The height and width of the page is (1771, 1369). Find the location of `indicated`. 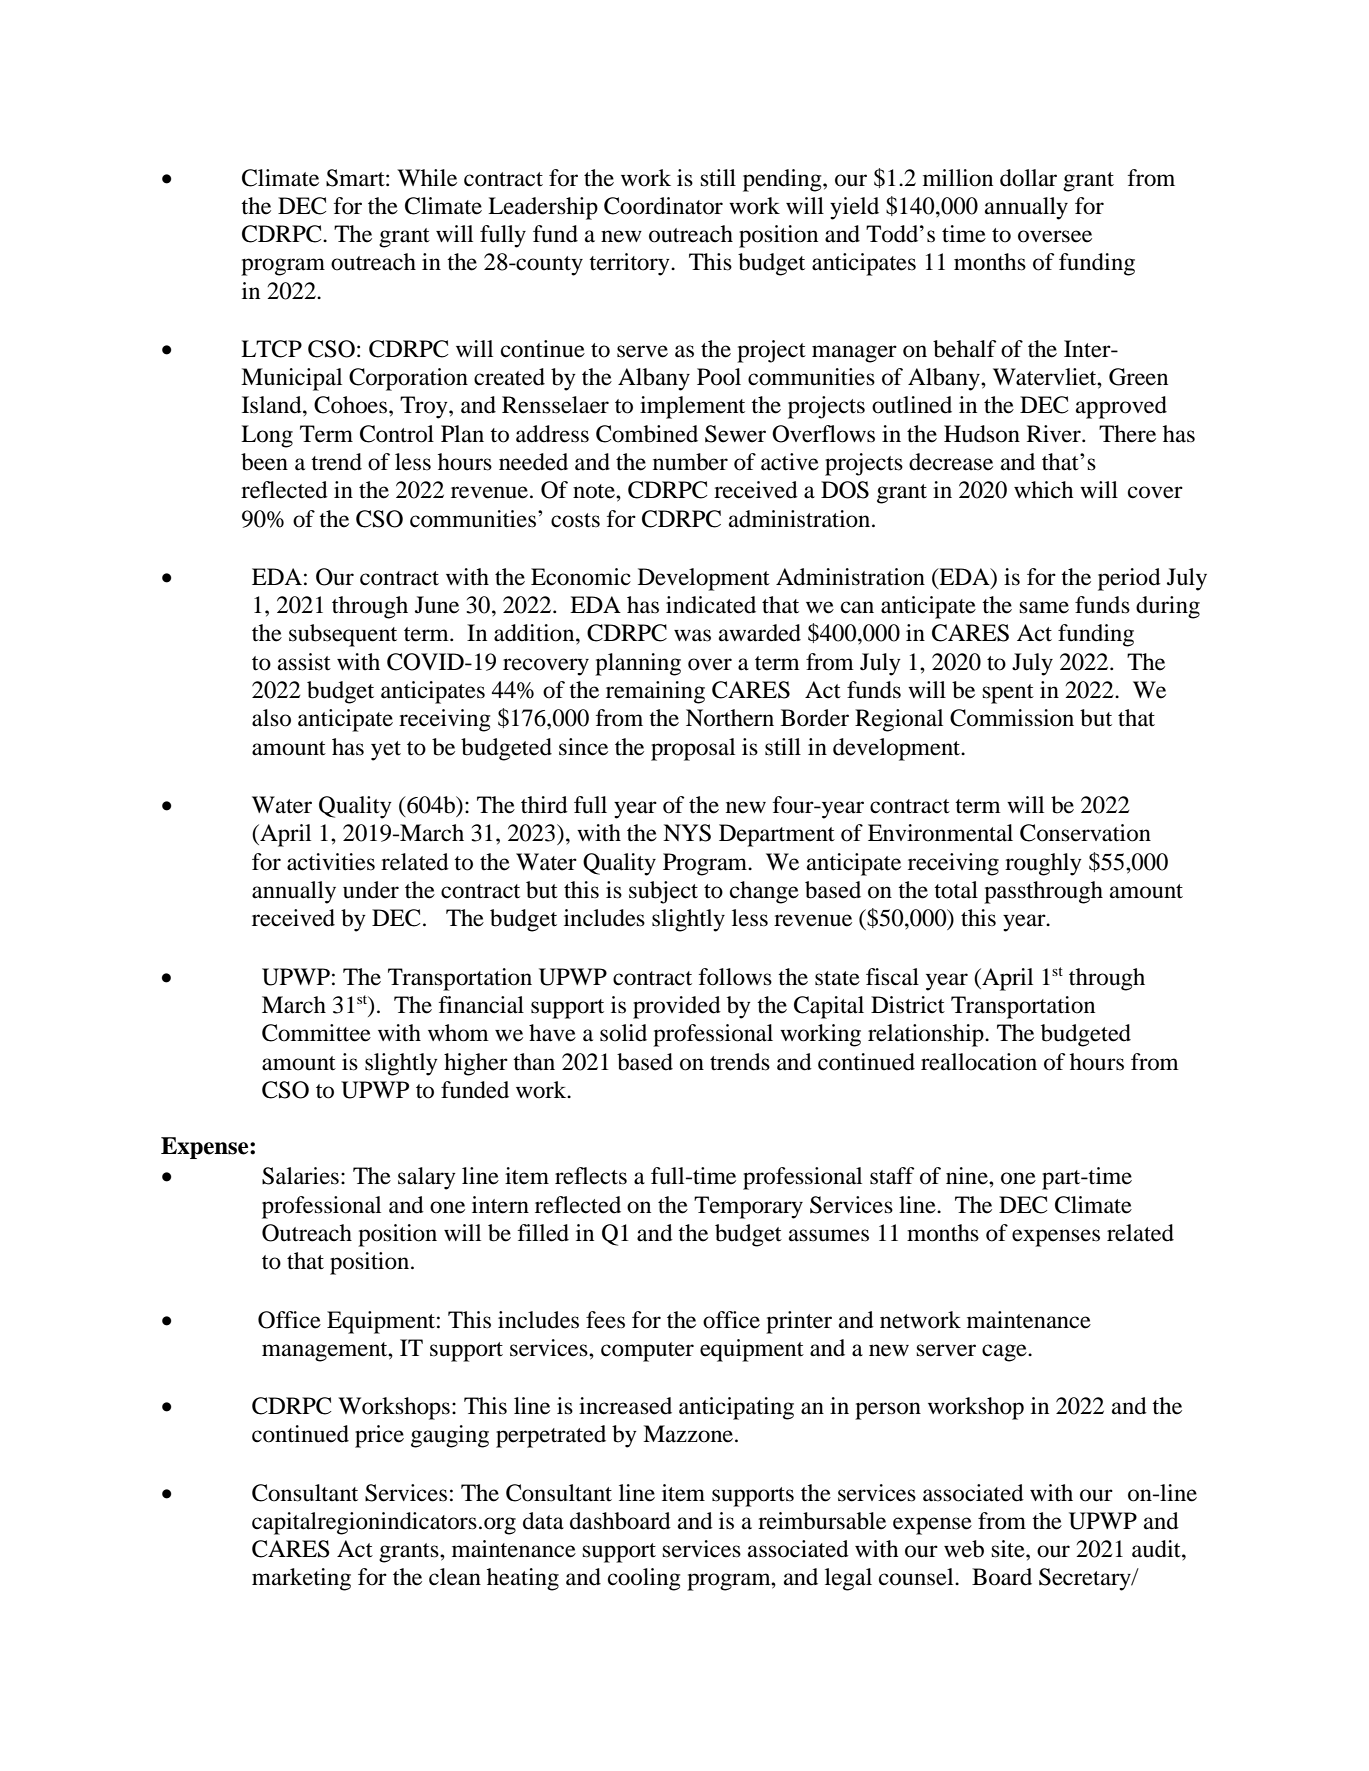

indicated is located at coordinates (711, 605).
